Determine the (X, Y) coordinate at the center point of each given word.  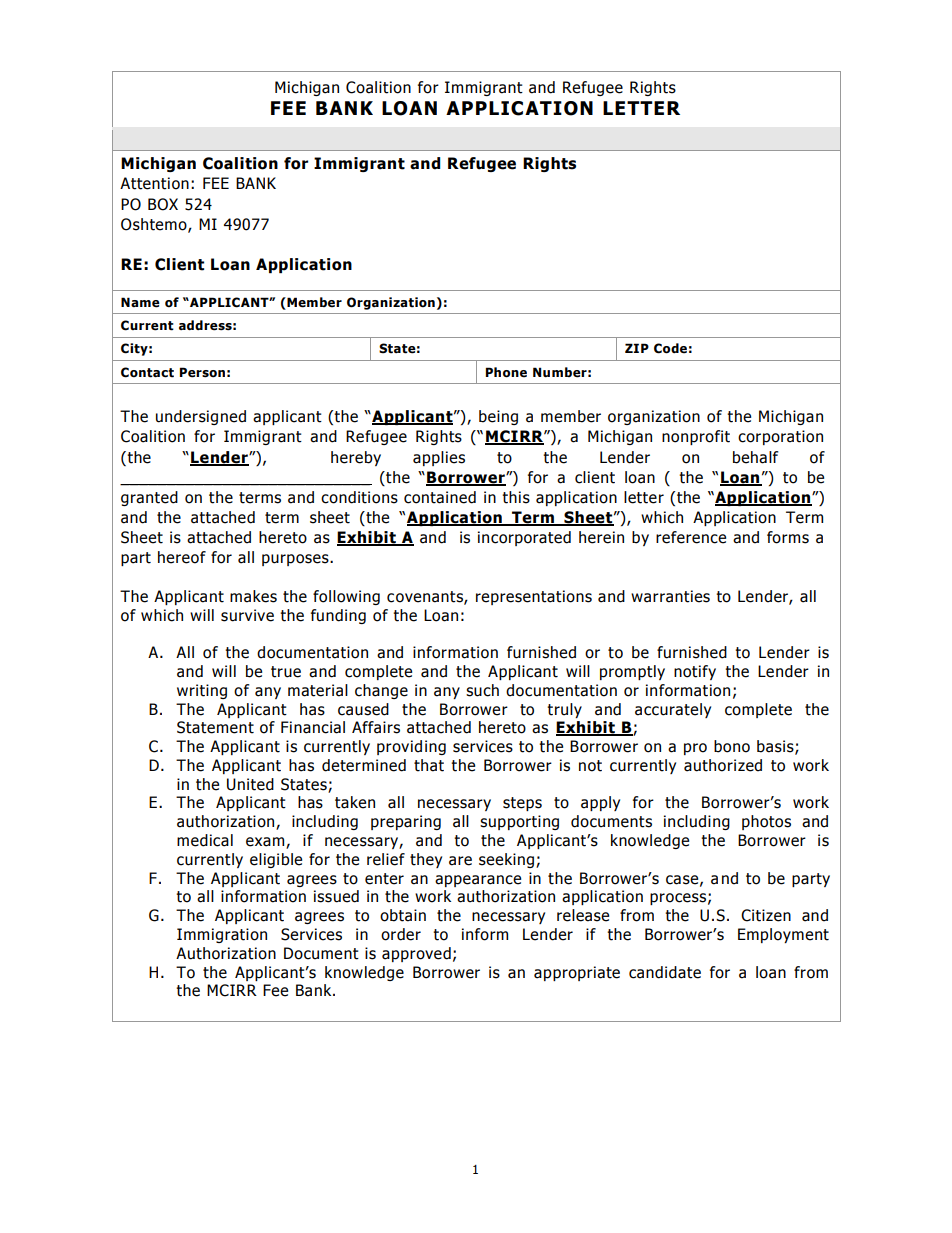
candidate (665, 972)
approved (416, 954)
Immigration (222, 935)
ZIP (637, 348)
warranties (670, 596)
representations (534, 597)
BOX (163, 204)
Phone (506, 372)
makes (253, 596)
